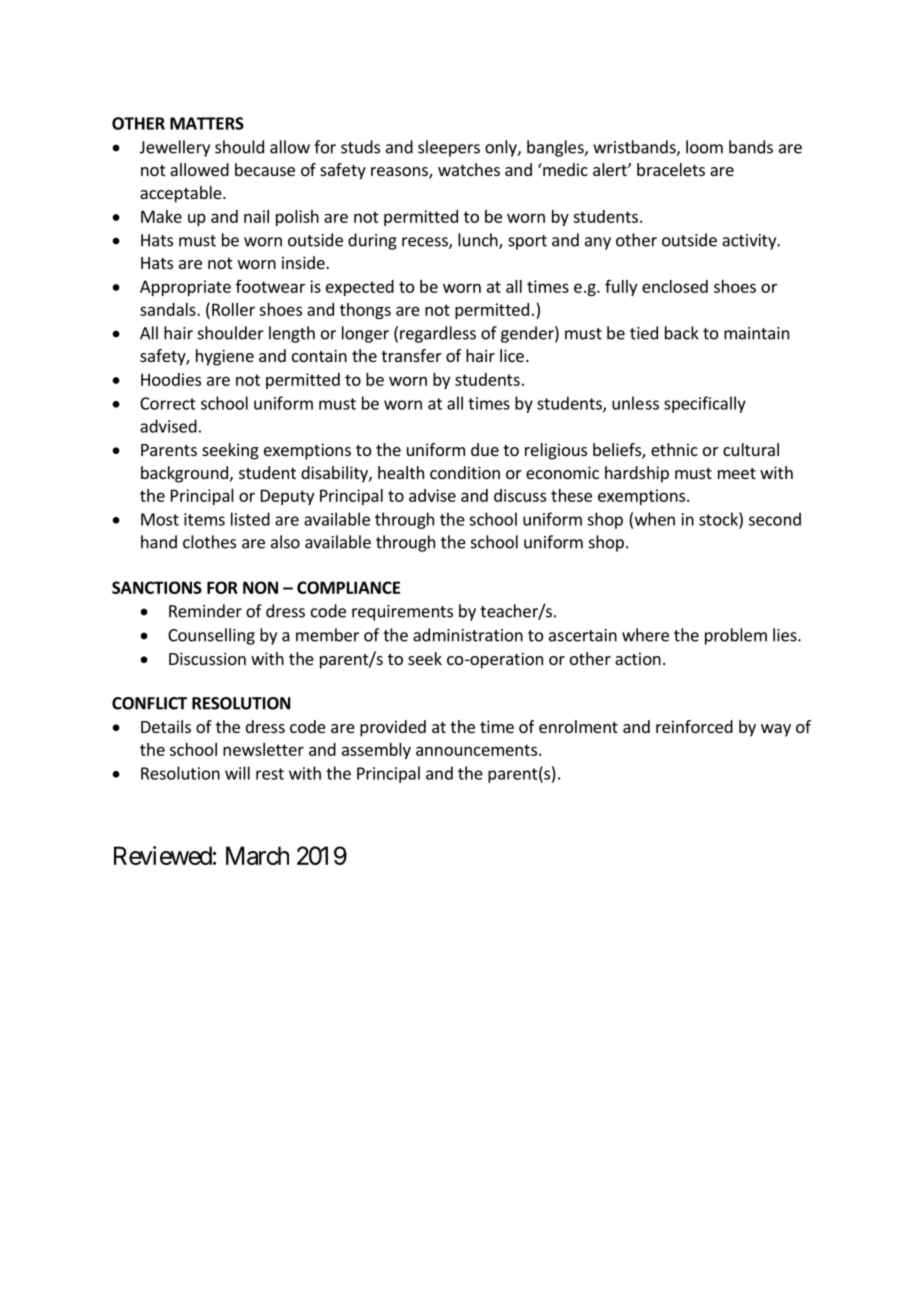 The image size is (924, 1308). I want to click on March, so click(257, 855).
